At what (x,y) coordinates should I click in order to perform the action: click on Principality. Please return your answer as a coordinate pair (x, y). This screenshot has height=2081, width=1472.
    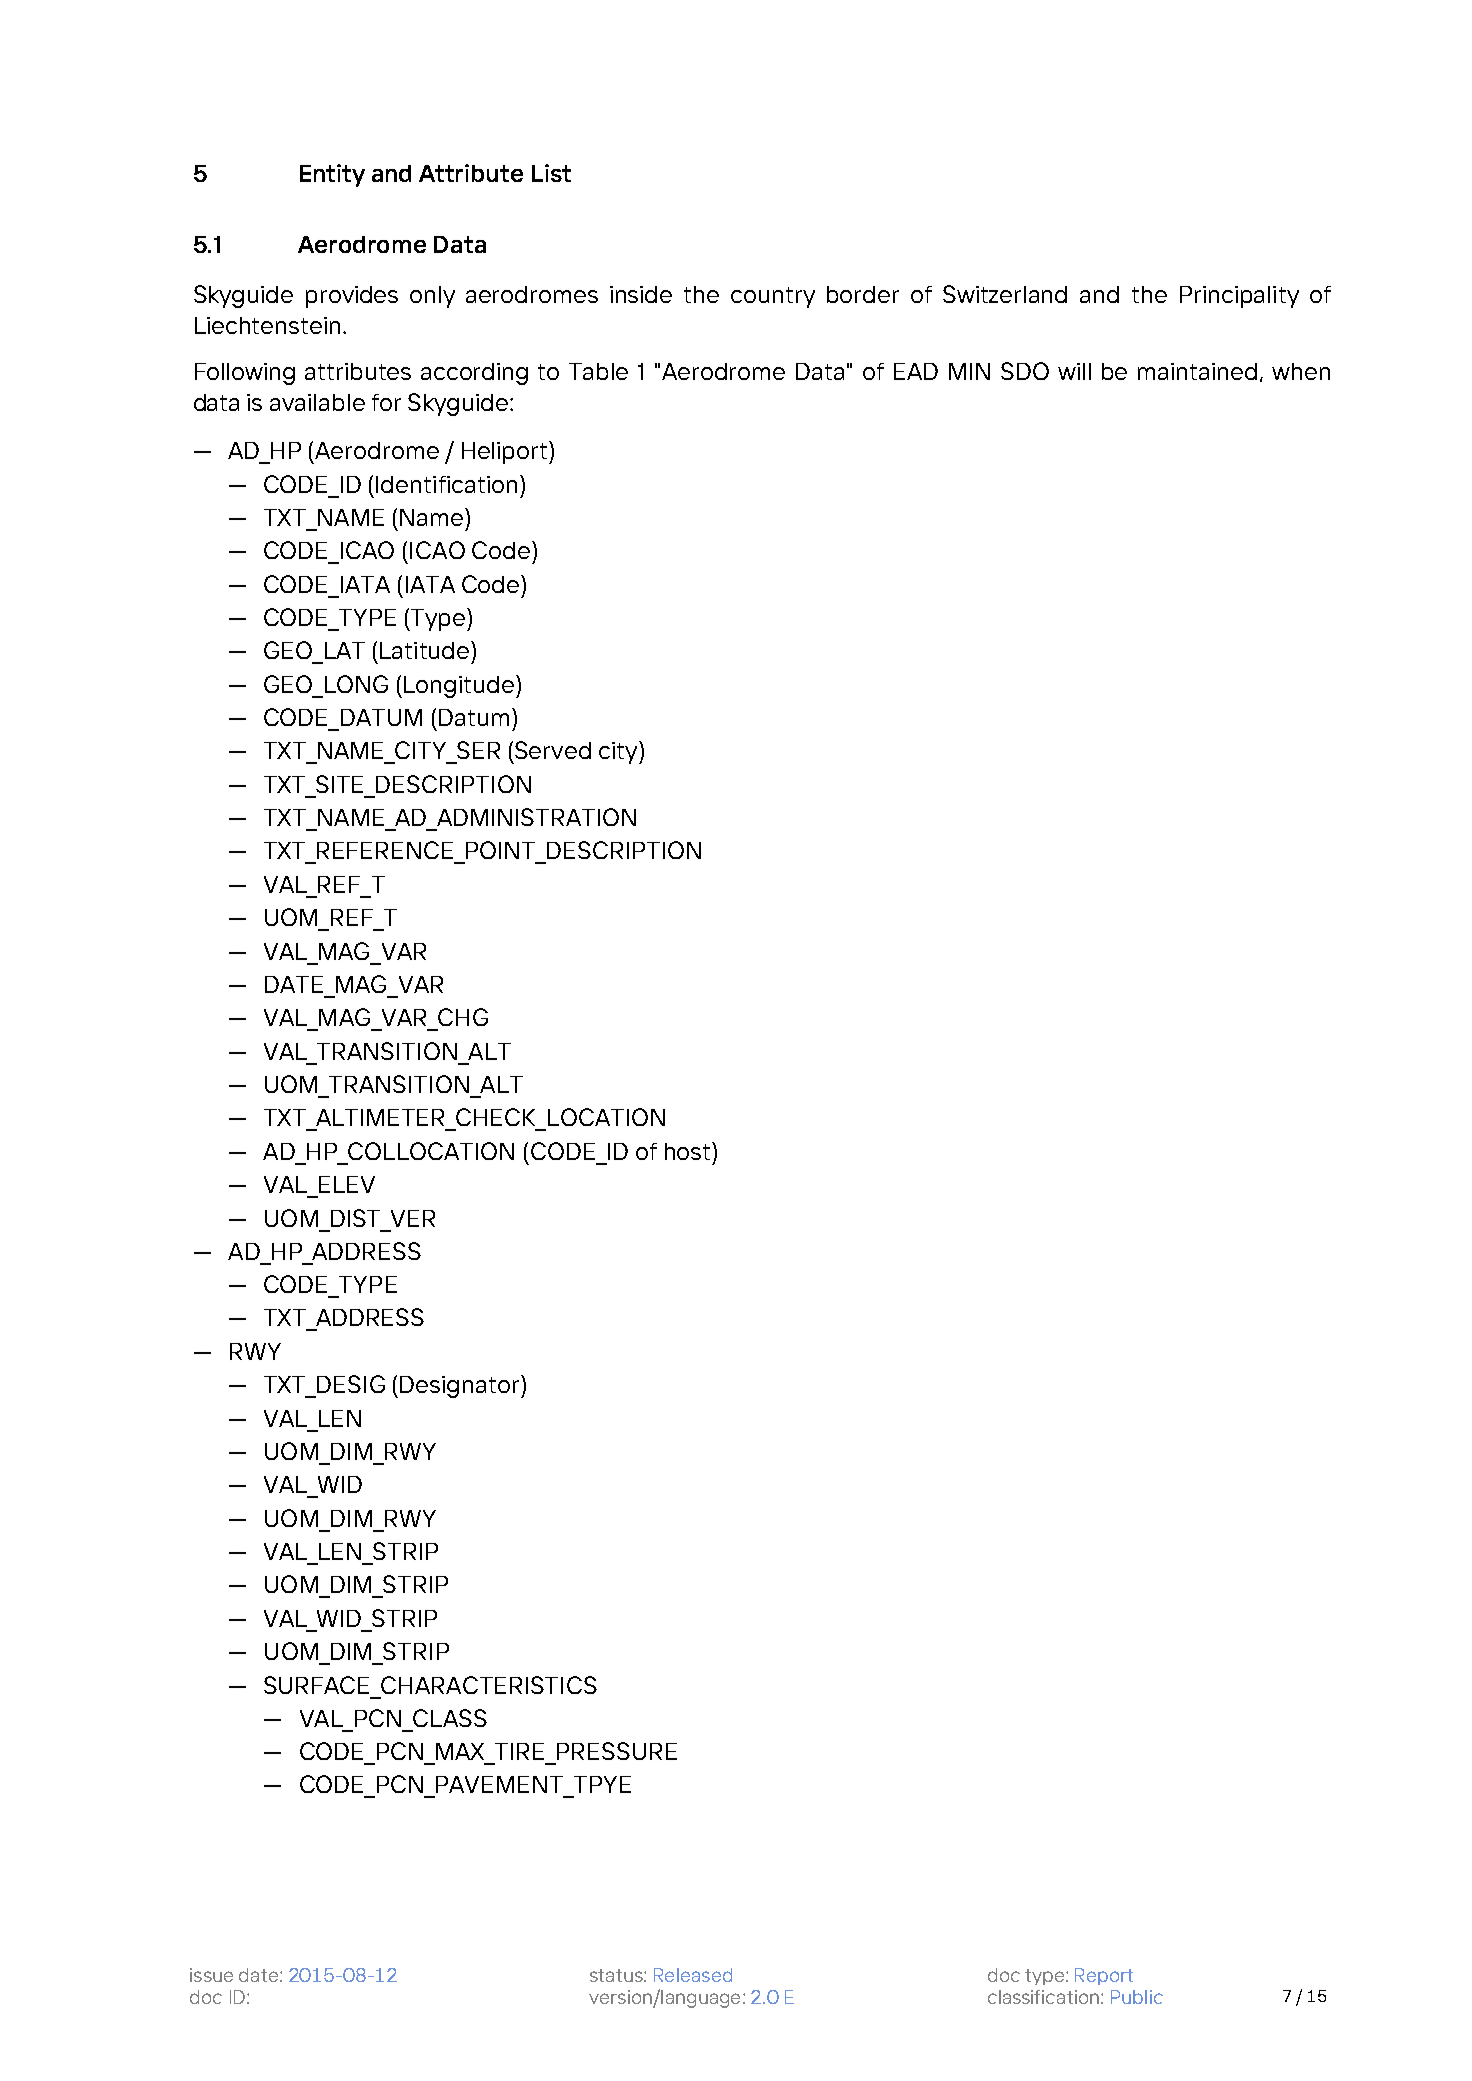
    Looking at the image, I should click on (1239, 297).
